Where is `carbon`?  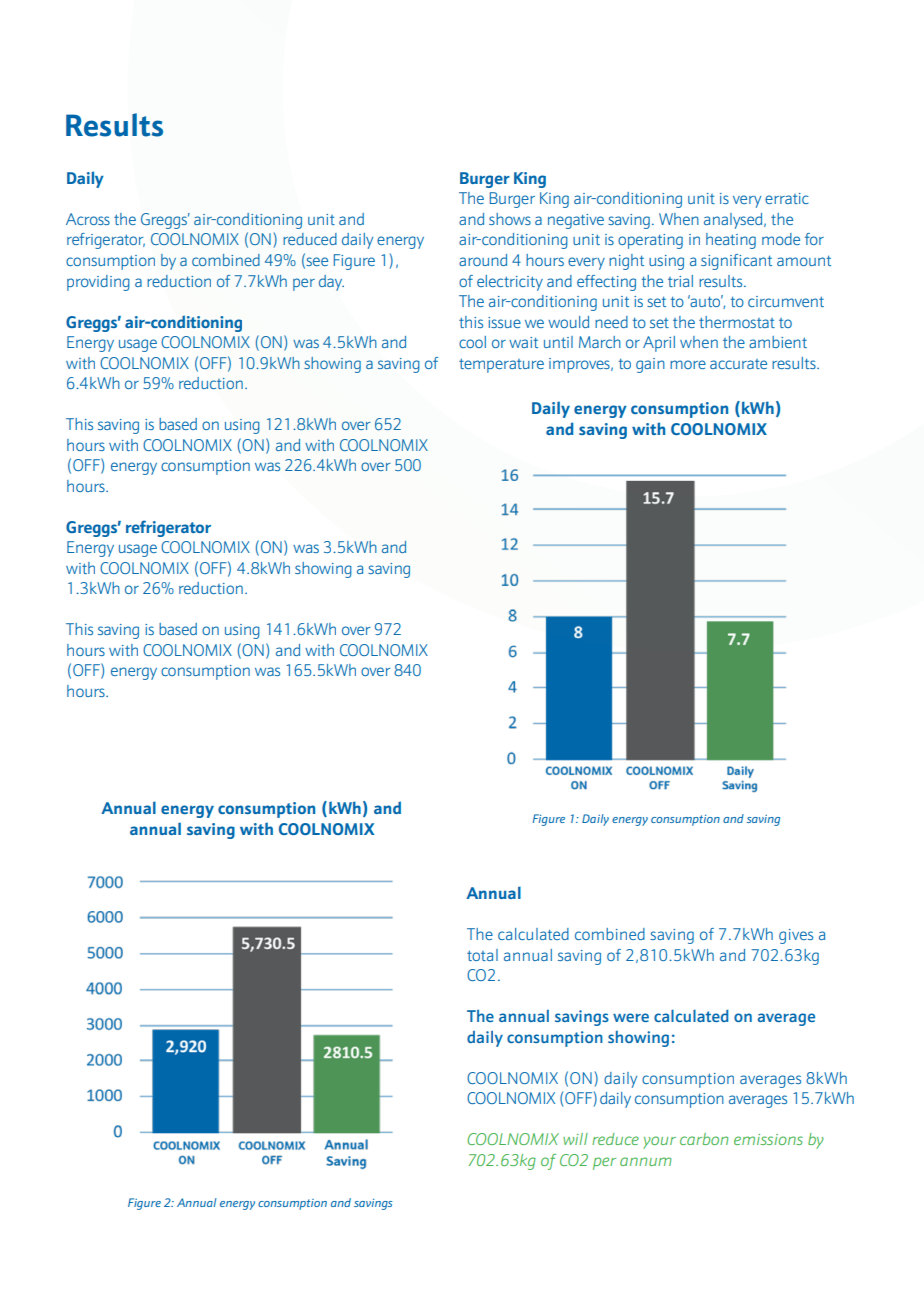 carbon is located at coordinates (704, 1139).
